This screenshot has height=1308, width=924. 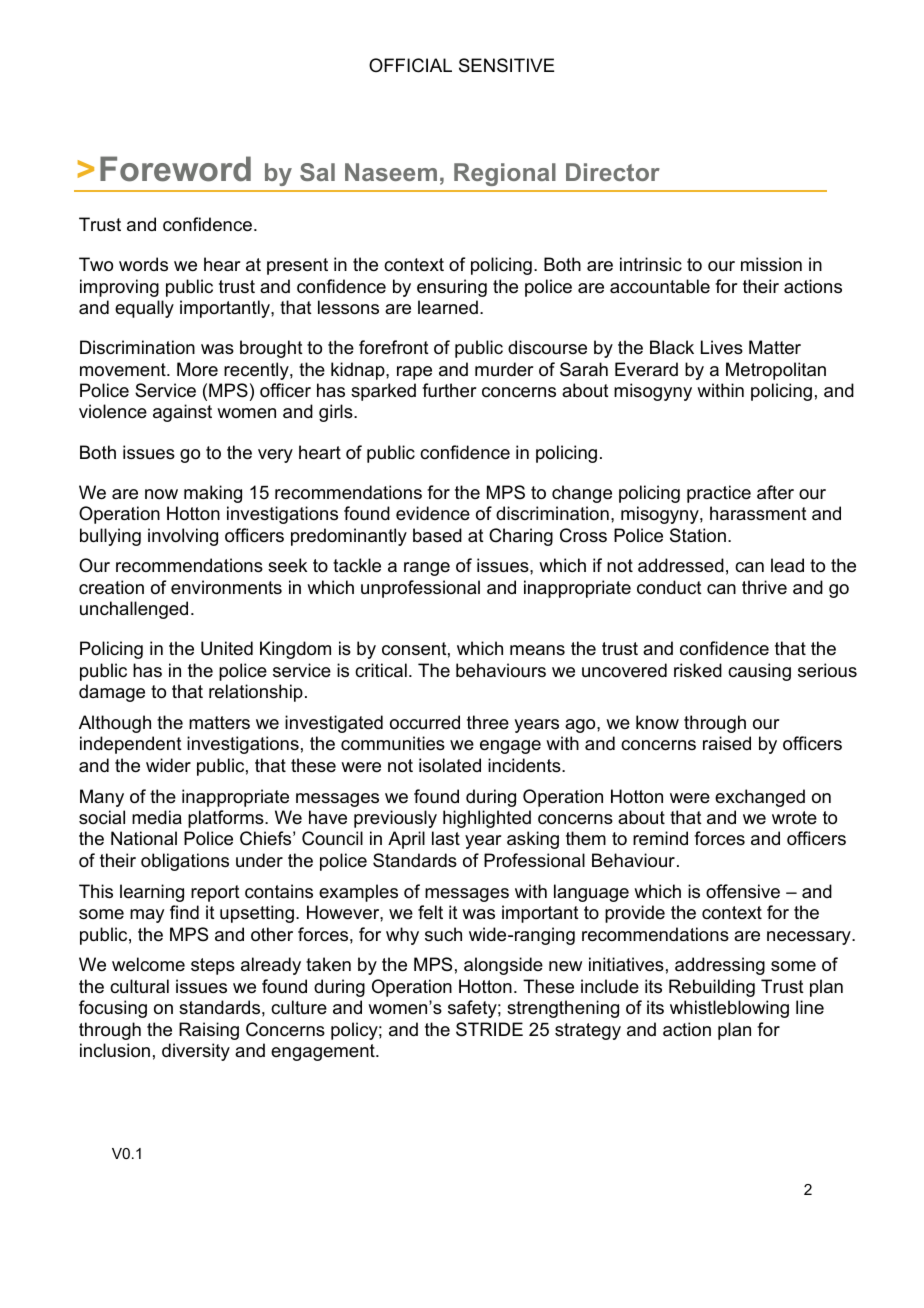 What do you see at coordinates (185, 862) in the screenshot?
I see `obligations` at bounding box center [185, 862].
